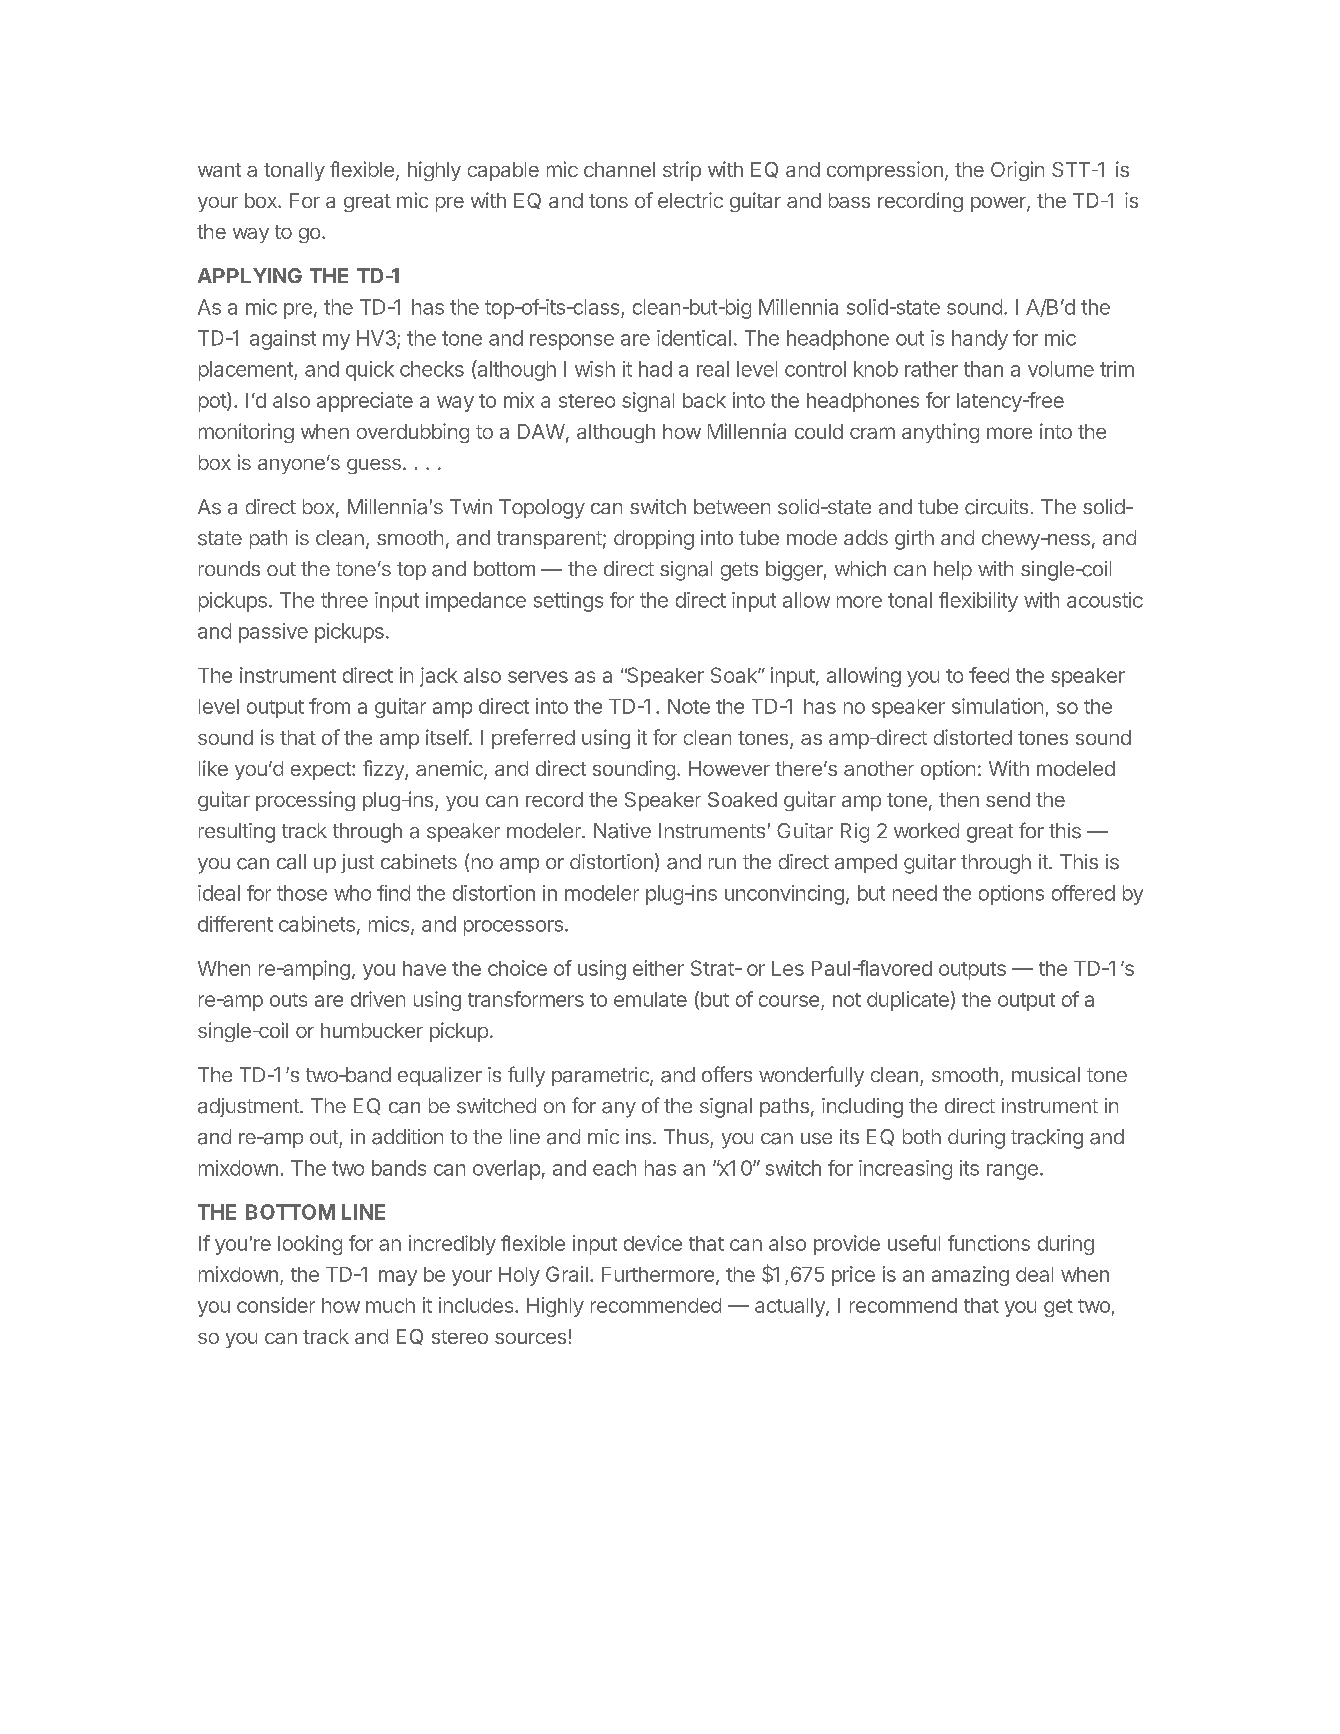 This screenshot has height=1734, width=1340. Describe the element at coordinates (389, 924) in the screenshot. I see `mics` at that location.
